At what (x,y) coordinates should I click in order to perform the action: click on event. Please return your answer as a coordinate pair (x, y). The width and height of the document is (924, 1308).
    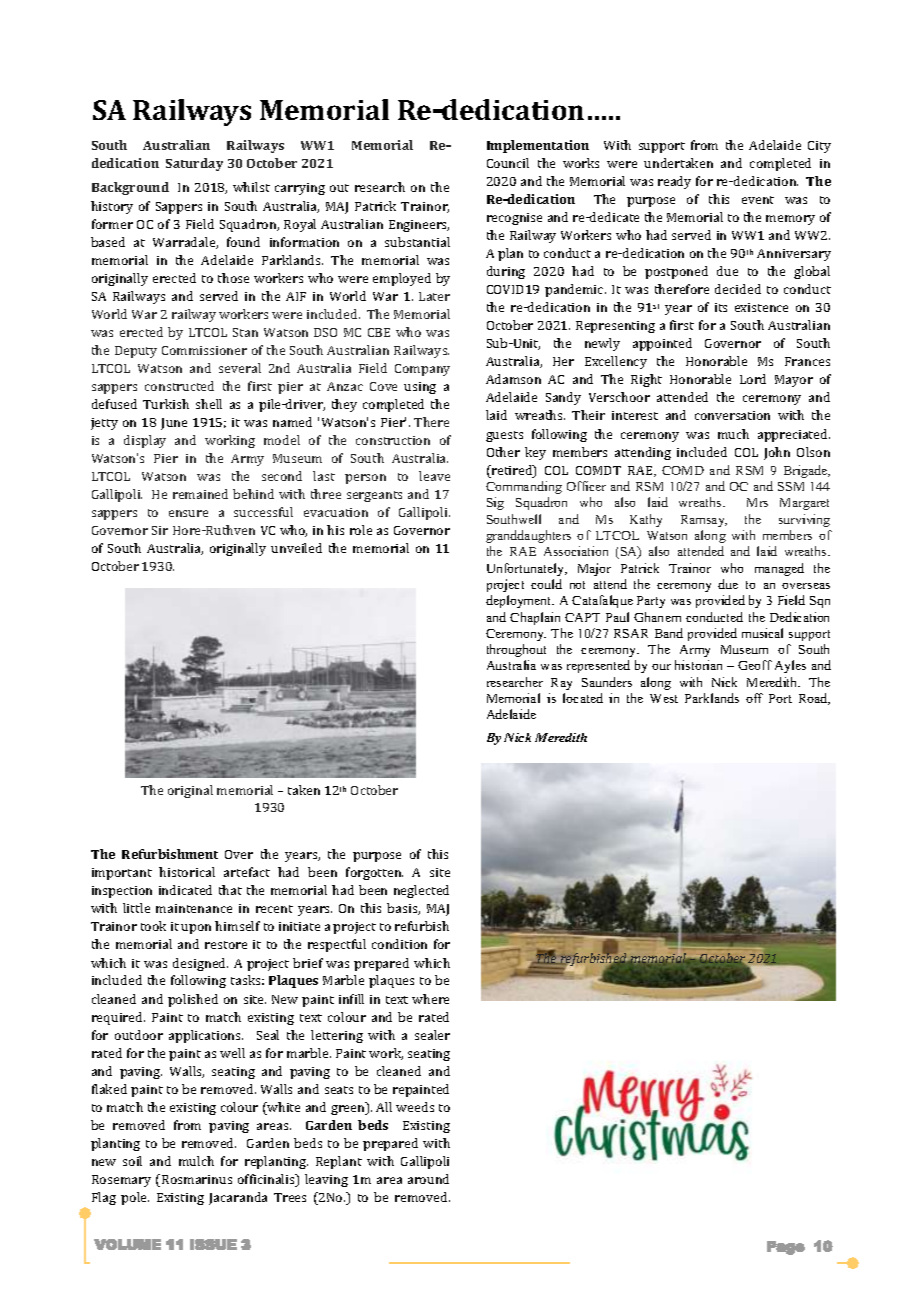
    Looking at the image, I should click on (758, 200).
